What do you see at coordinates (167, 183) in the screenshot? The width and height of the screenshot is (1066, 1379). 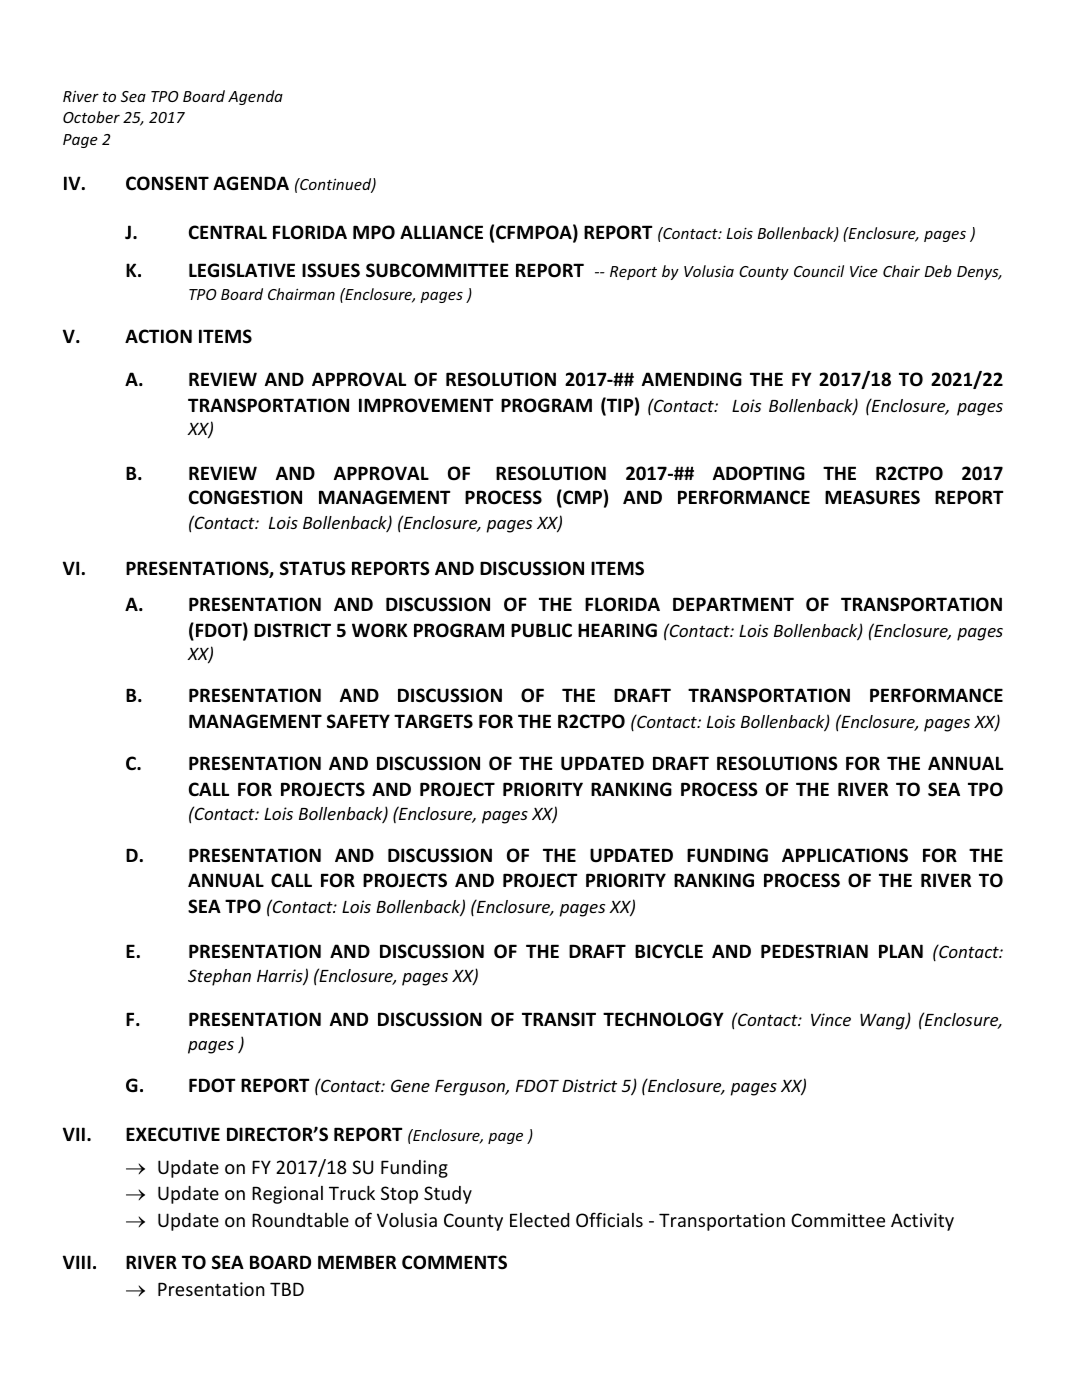 I see `CONSENT` at bounding box center [167, 183].
